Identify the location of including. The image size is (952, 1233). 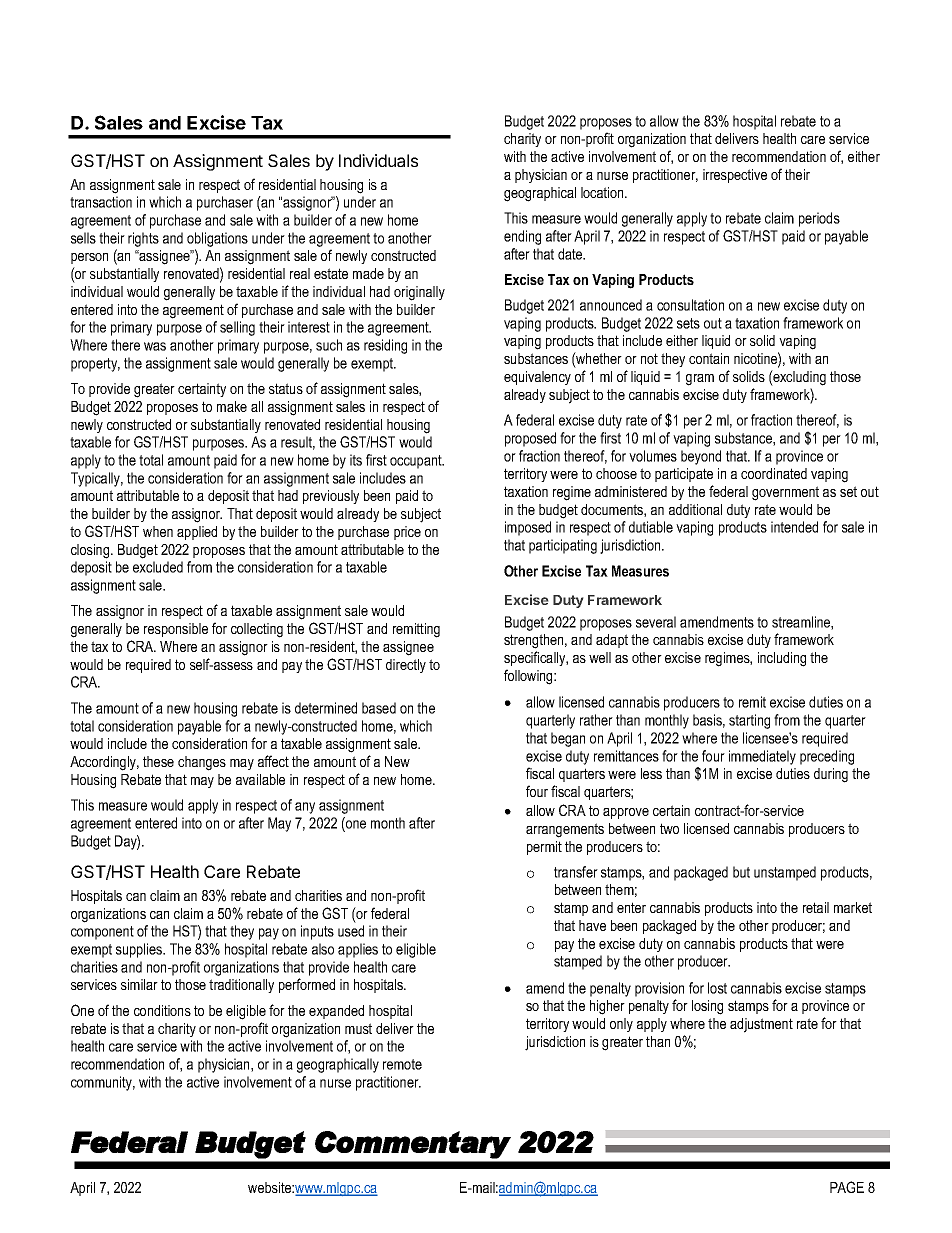
(782, 659).
